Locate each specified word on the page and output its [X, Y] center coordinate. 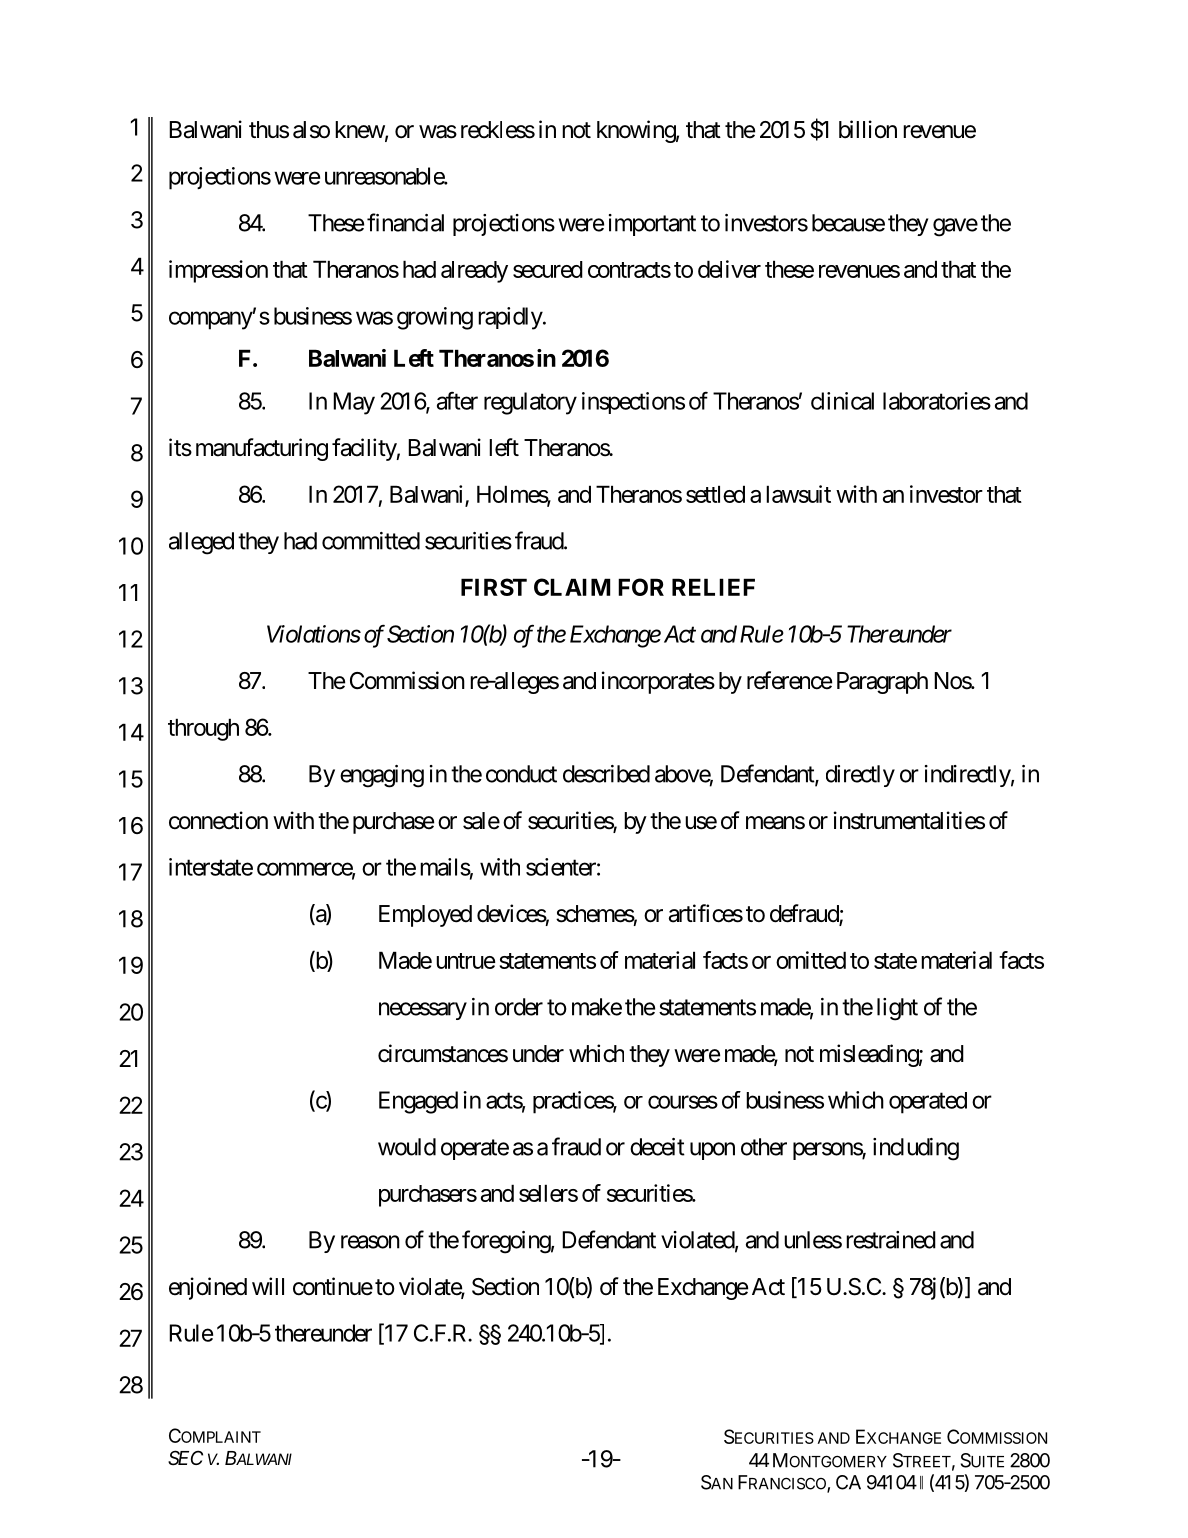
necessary [423, 1011]
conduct [521, 774]
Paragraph [882, 683]
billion [868, 129]
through [203, 729]
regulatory [530, 403]
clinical [842, 401]
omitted [811, 960]
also [311, 130]
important [652, 225]
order [519, 1007]
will [268, 1286]
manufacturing [262, 449]
